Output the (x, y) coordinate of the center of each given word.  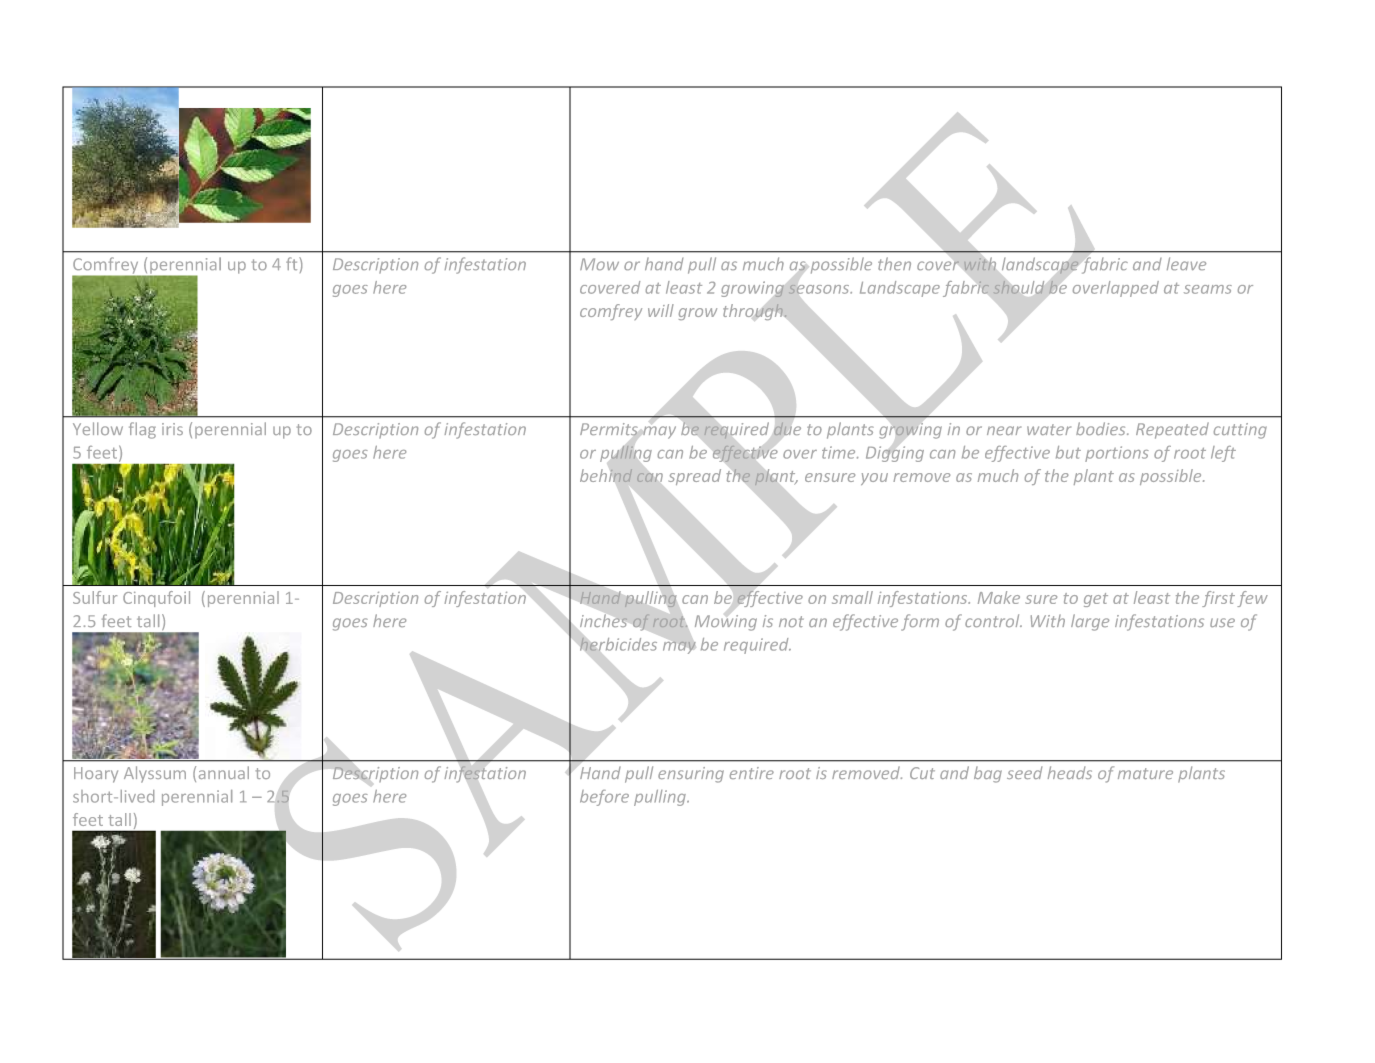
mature (1145, 773)
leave (1186, 263)
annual (224, 772)
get (1096, 600)
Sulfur (95, 597)
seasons (820, 289)
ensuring (691, 775)
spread (695, 477)
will (661, 310)
